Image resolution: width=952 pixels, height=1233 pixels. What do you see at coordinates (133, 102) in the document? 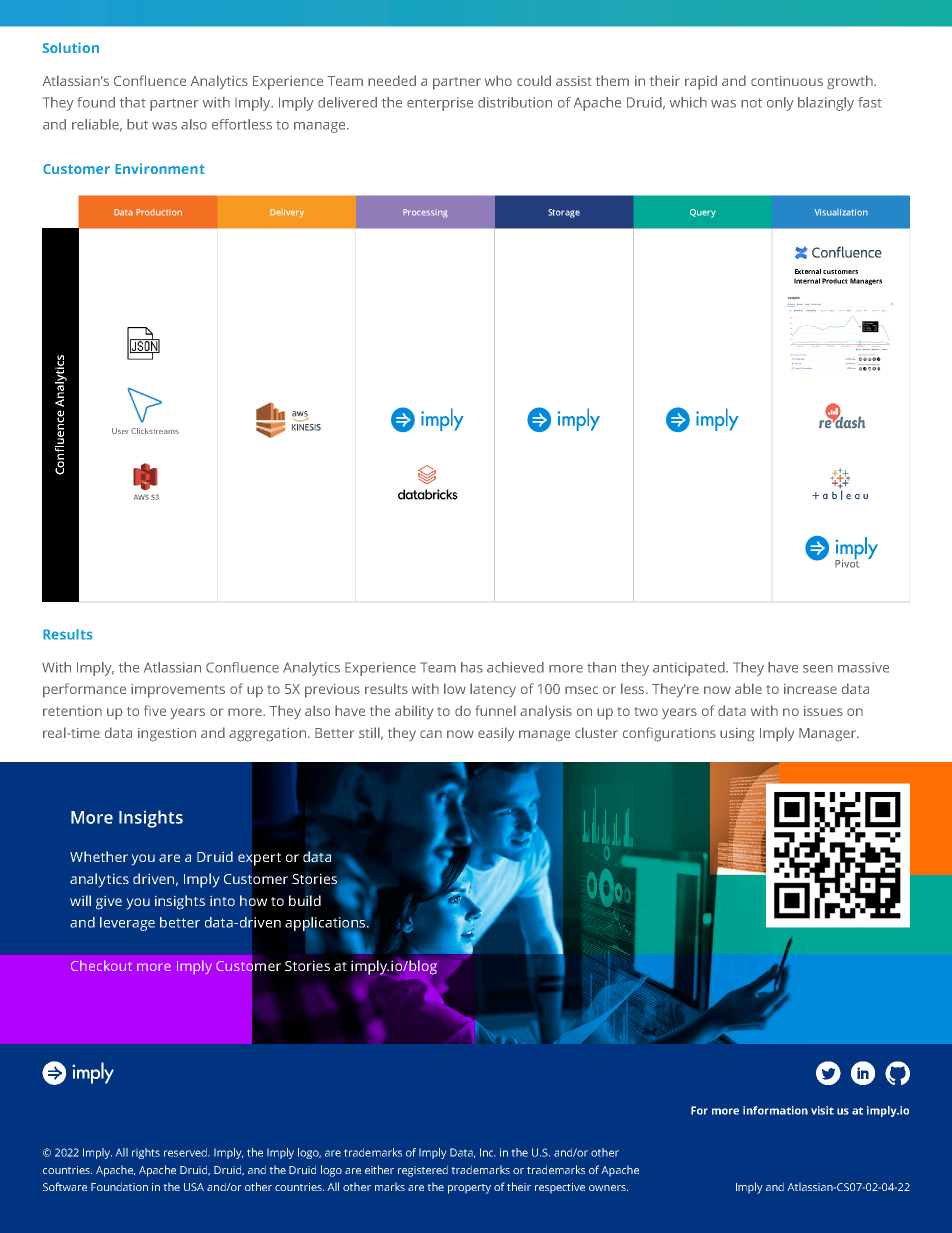
I see `that` at bounding box center [133, 102].
